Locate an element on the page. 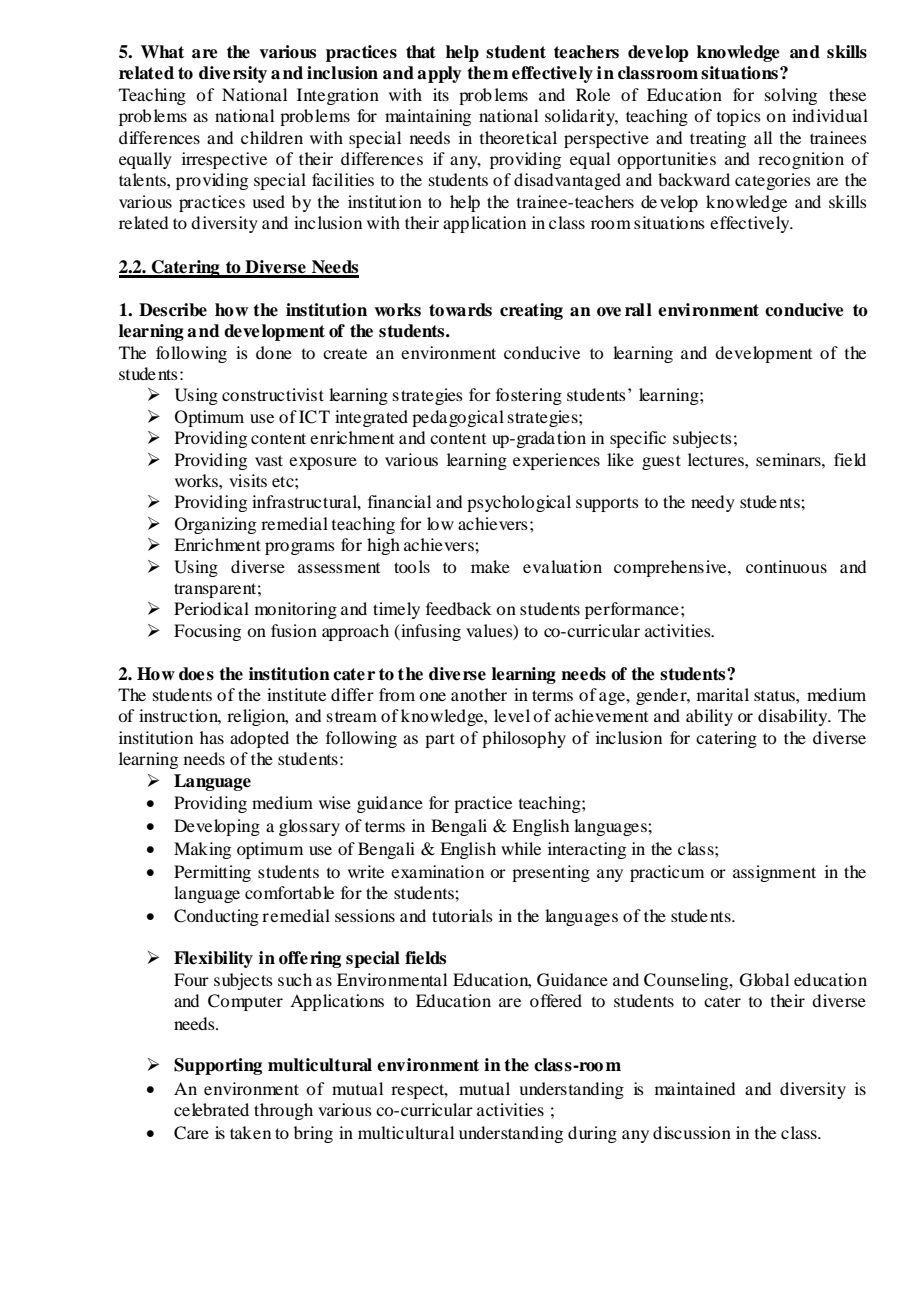 Image resolution: width=924 pixels, height=1308 pixels. Describe is located at coordinates (173, 310).
